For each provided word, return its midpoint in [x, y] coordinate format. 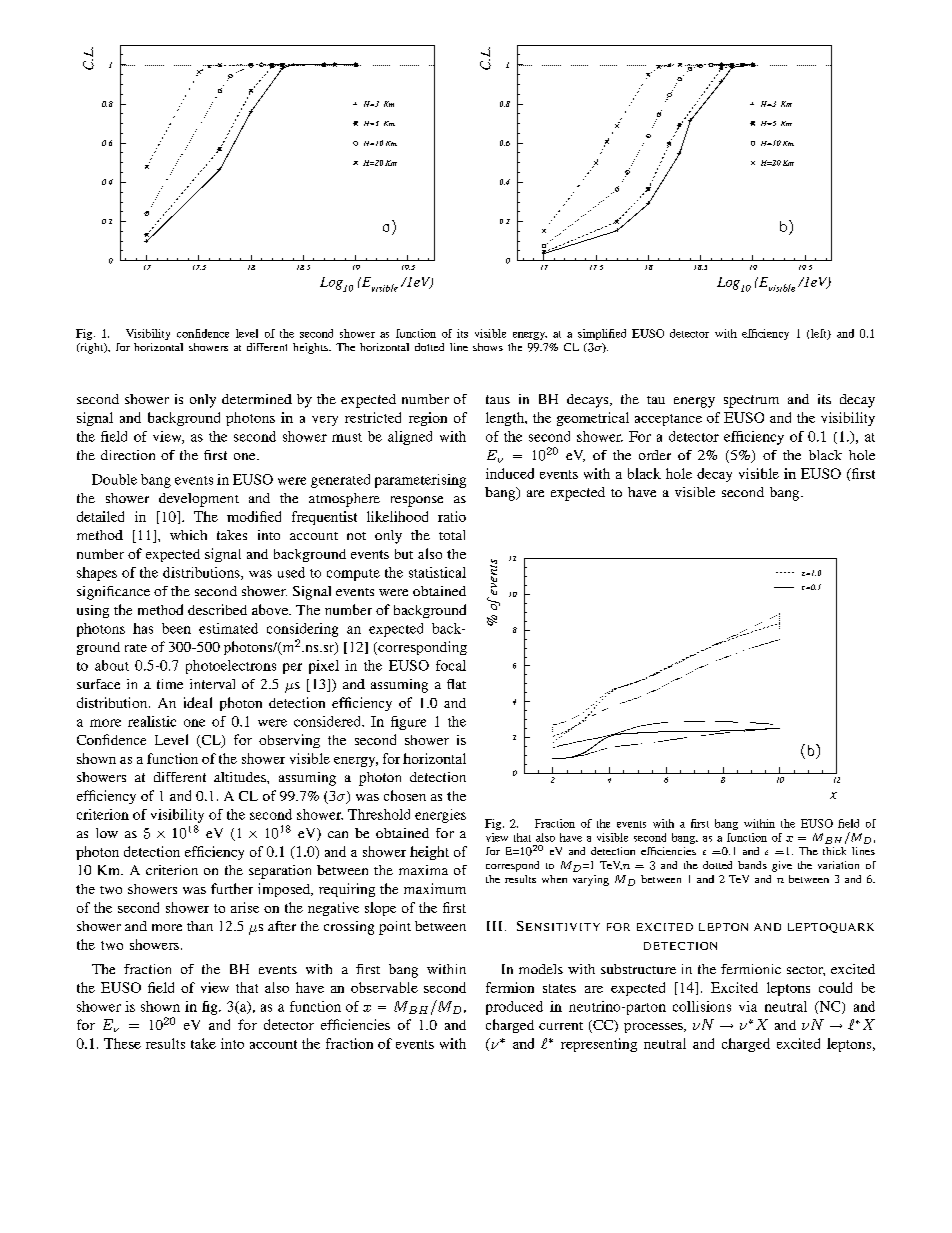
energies [440, 816]
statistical [437, 572]
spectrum [751, 401]
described [217, 609]
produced [514, 1008]
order [655, 455]
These [122, 1043]
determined [257, 399]
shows [488, 347]
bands [752, 865]
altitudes [241, 777]
